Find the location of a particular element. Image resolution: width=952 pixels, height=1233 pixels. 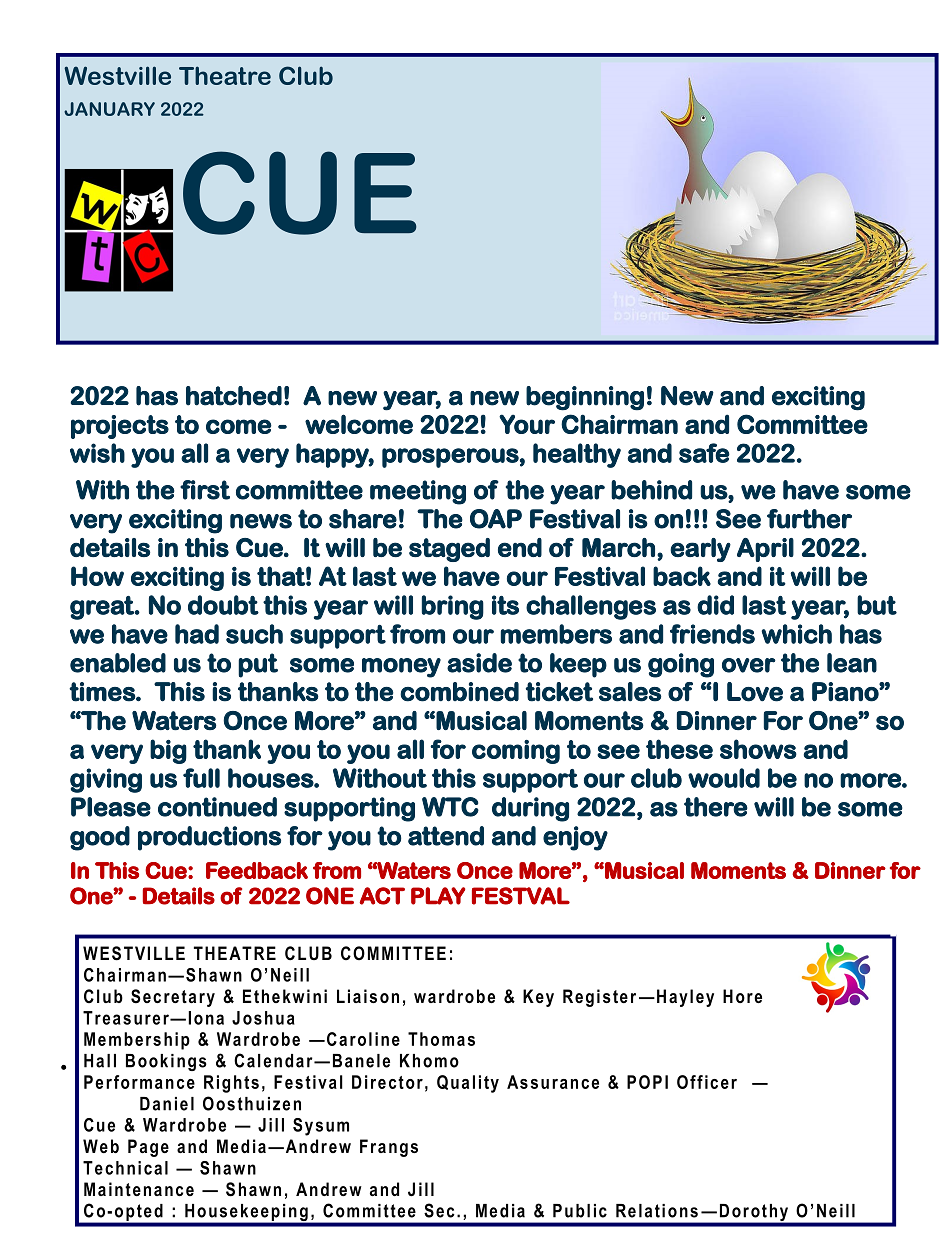

staged is located at coordinates (449, 550).
